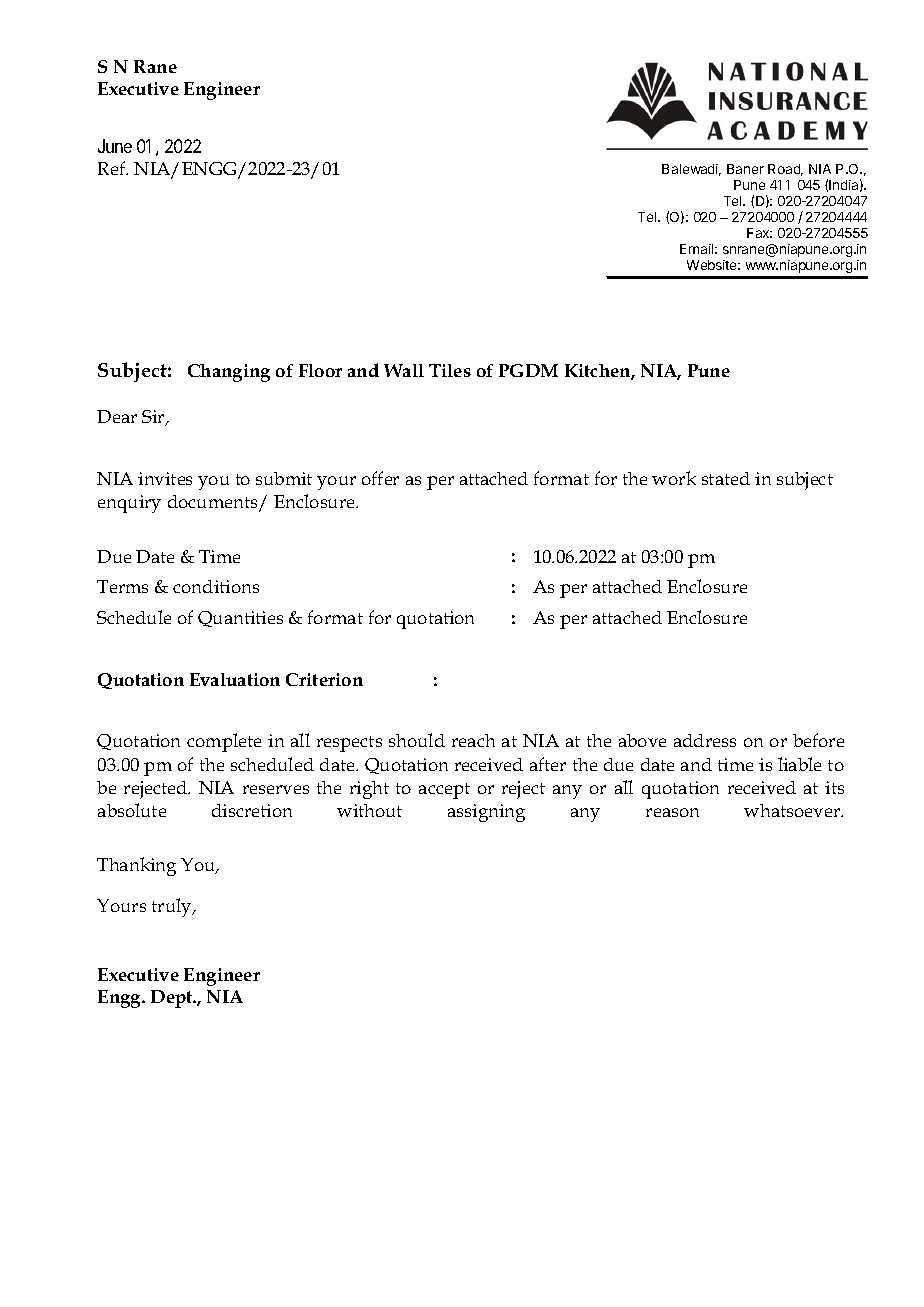  Describe the element at coordinates (450, 370) in the screenshot. I see `Tiles` at that location.
